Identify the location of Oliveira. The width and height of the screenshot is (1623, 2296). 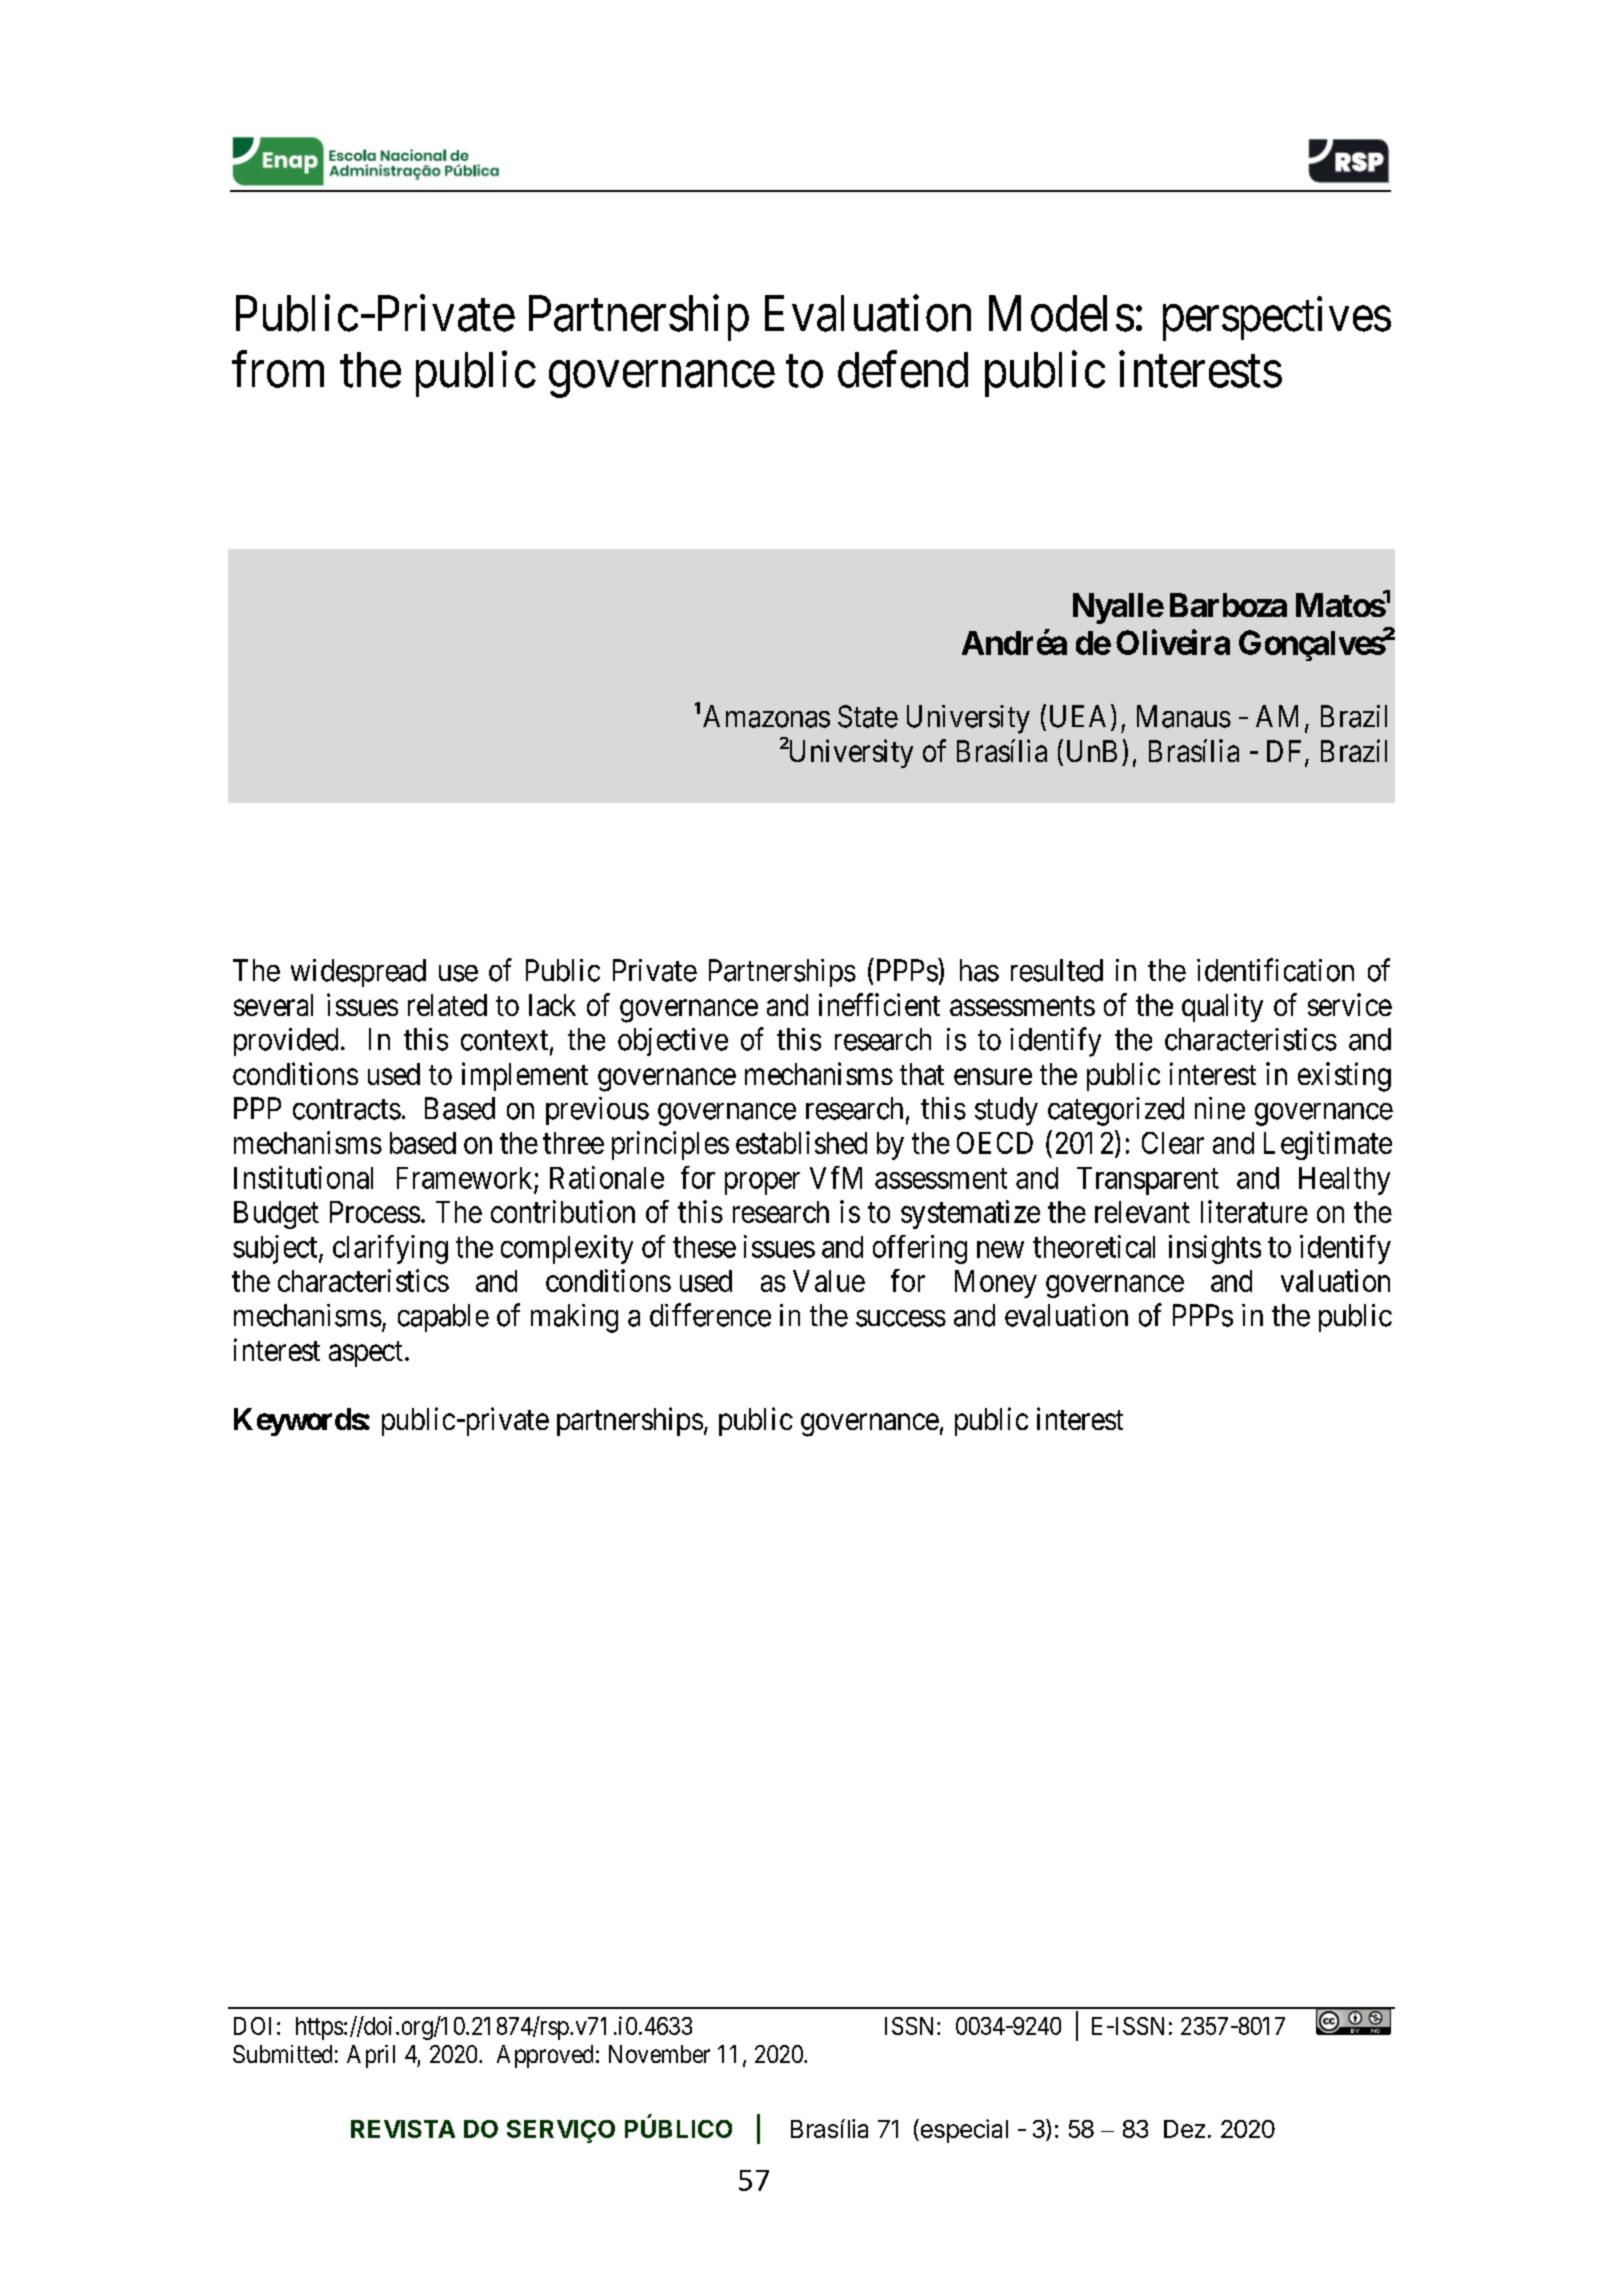
(1173, 642).
